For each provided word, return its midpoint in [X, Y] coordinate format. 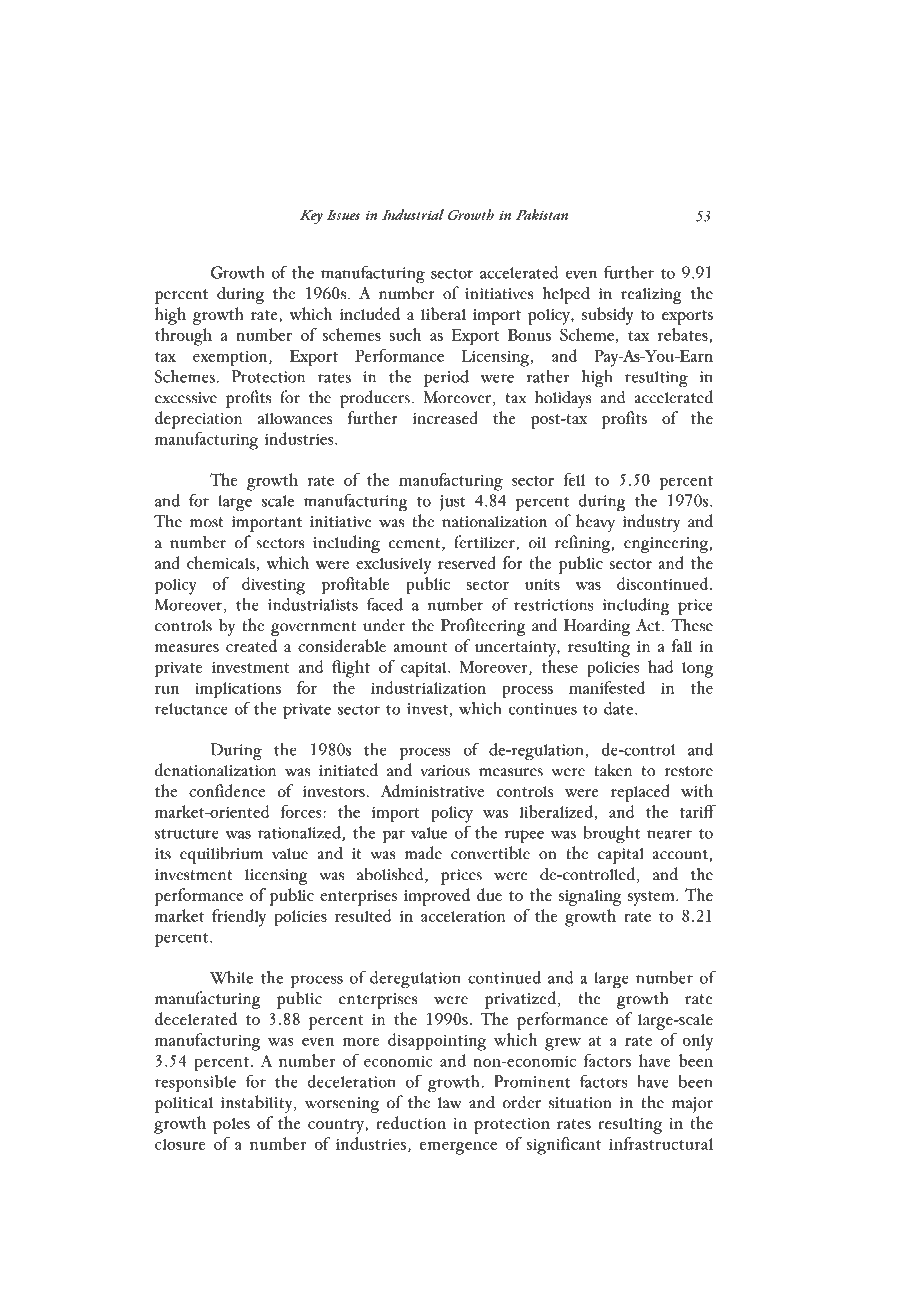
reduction [411, 1122]
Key [311, 217]
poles [231, 1126]
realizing [651, 296]
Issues [343, 215]
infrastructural [661, 1143]
